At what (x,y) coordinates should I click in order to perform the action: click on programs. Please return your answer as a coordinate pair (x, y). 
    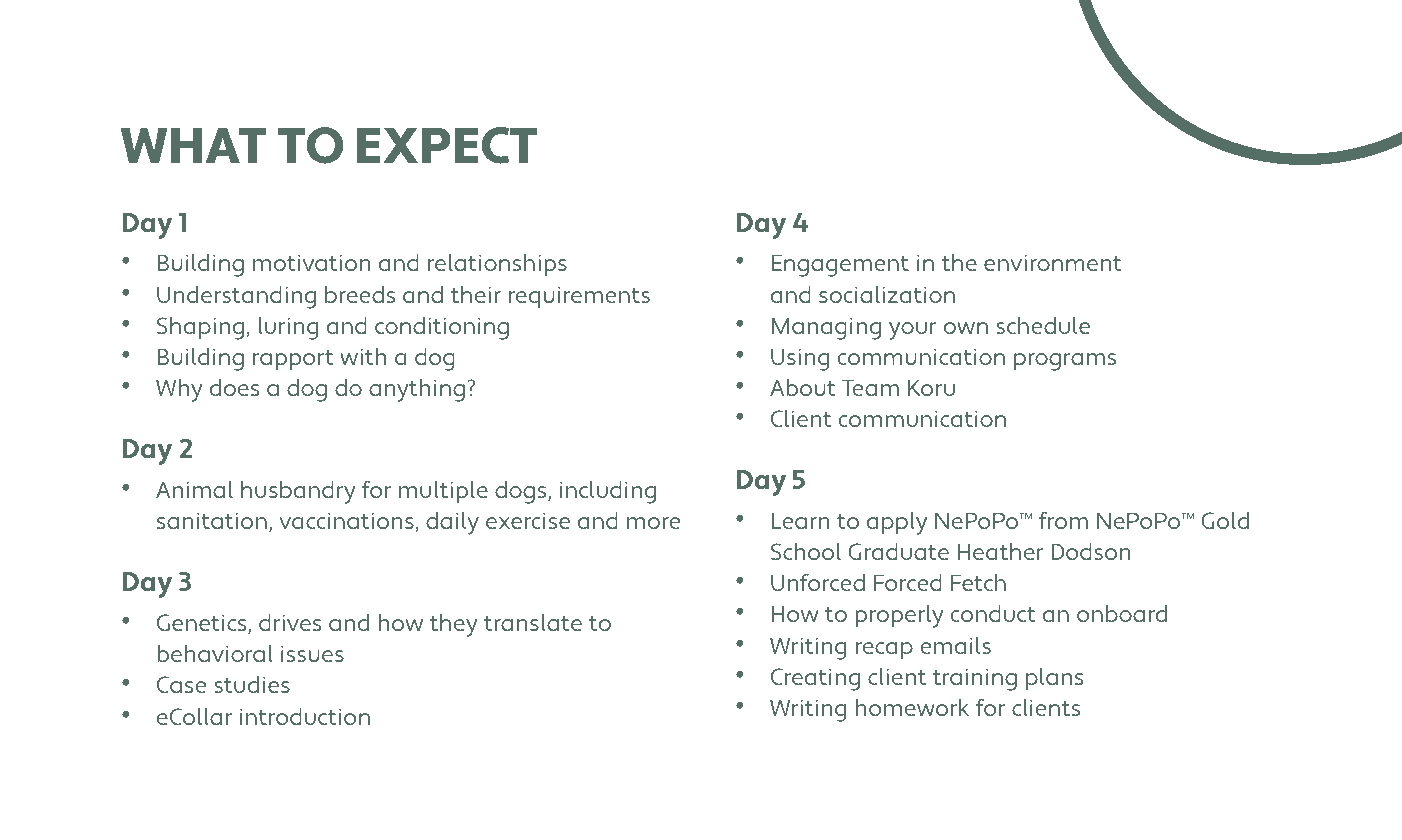
    Looking at the image, I should click on (1065, 362).
